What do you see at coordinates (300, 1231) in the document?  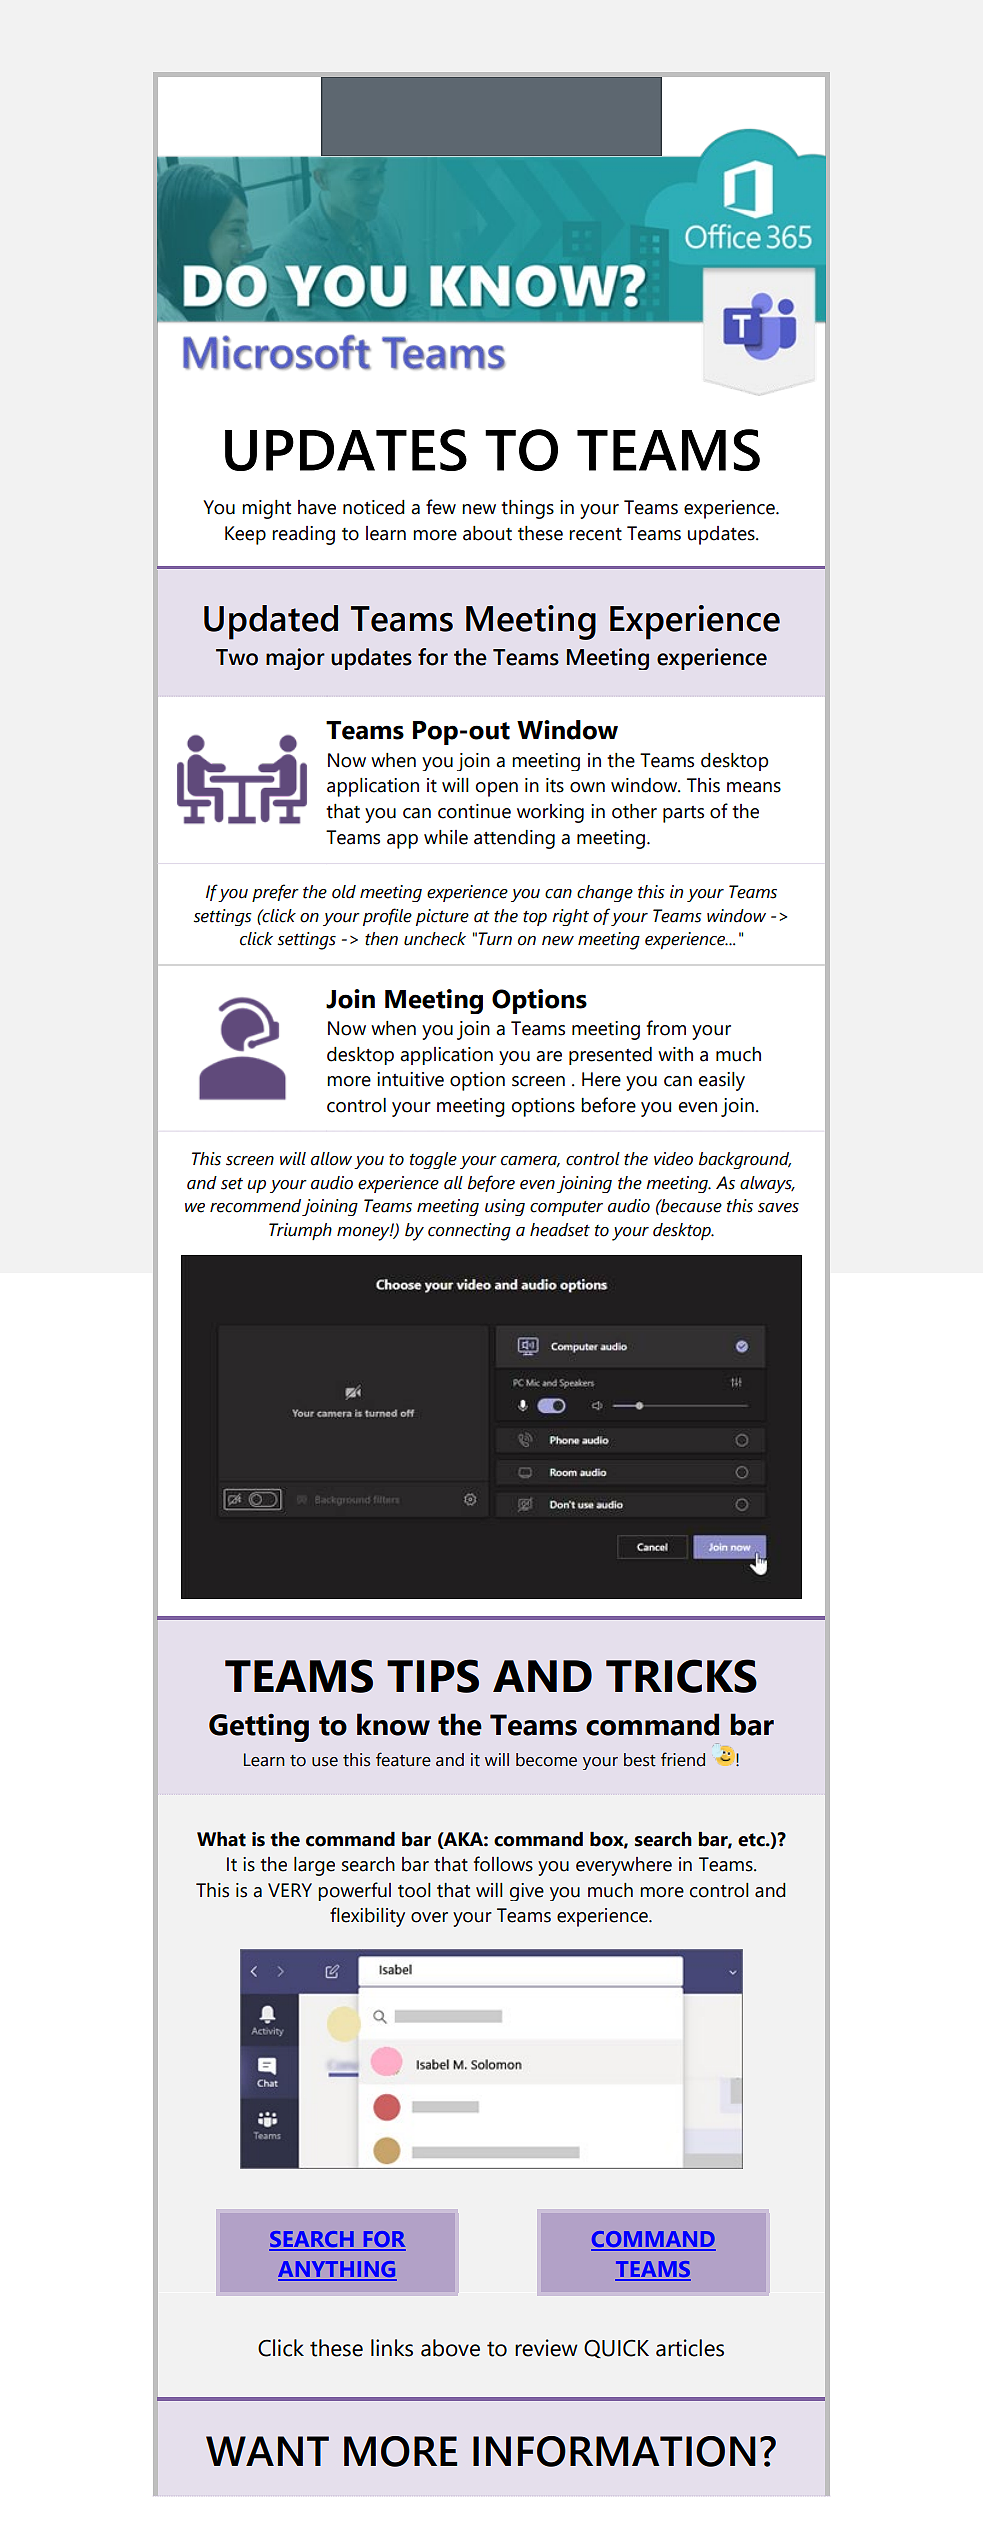 I see `Triumph` at bounding box center [300, 1231].
